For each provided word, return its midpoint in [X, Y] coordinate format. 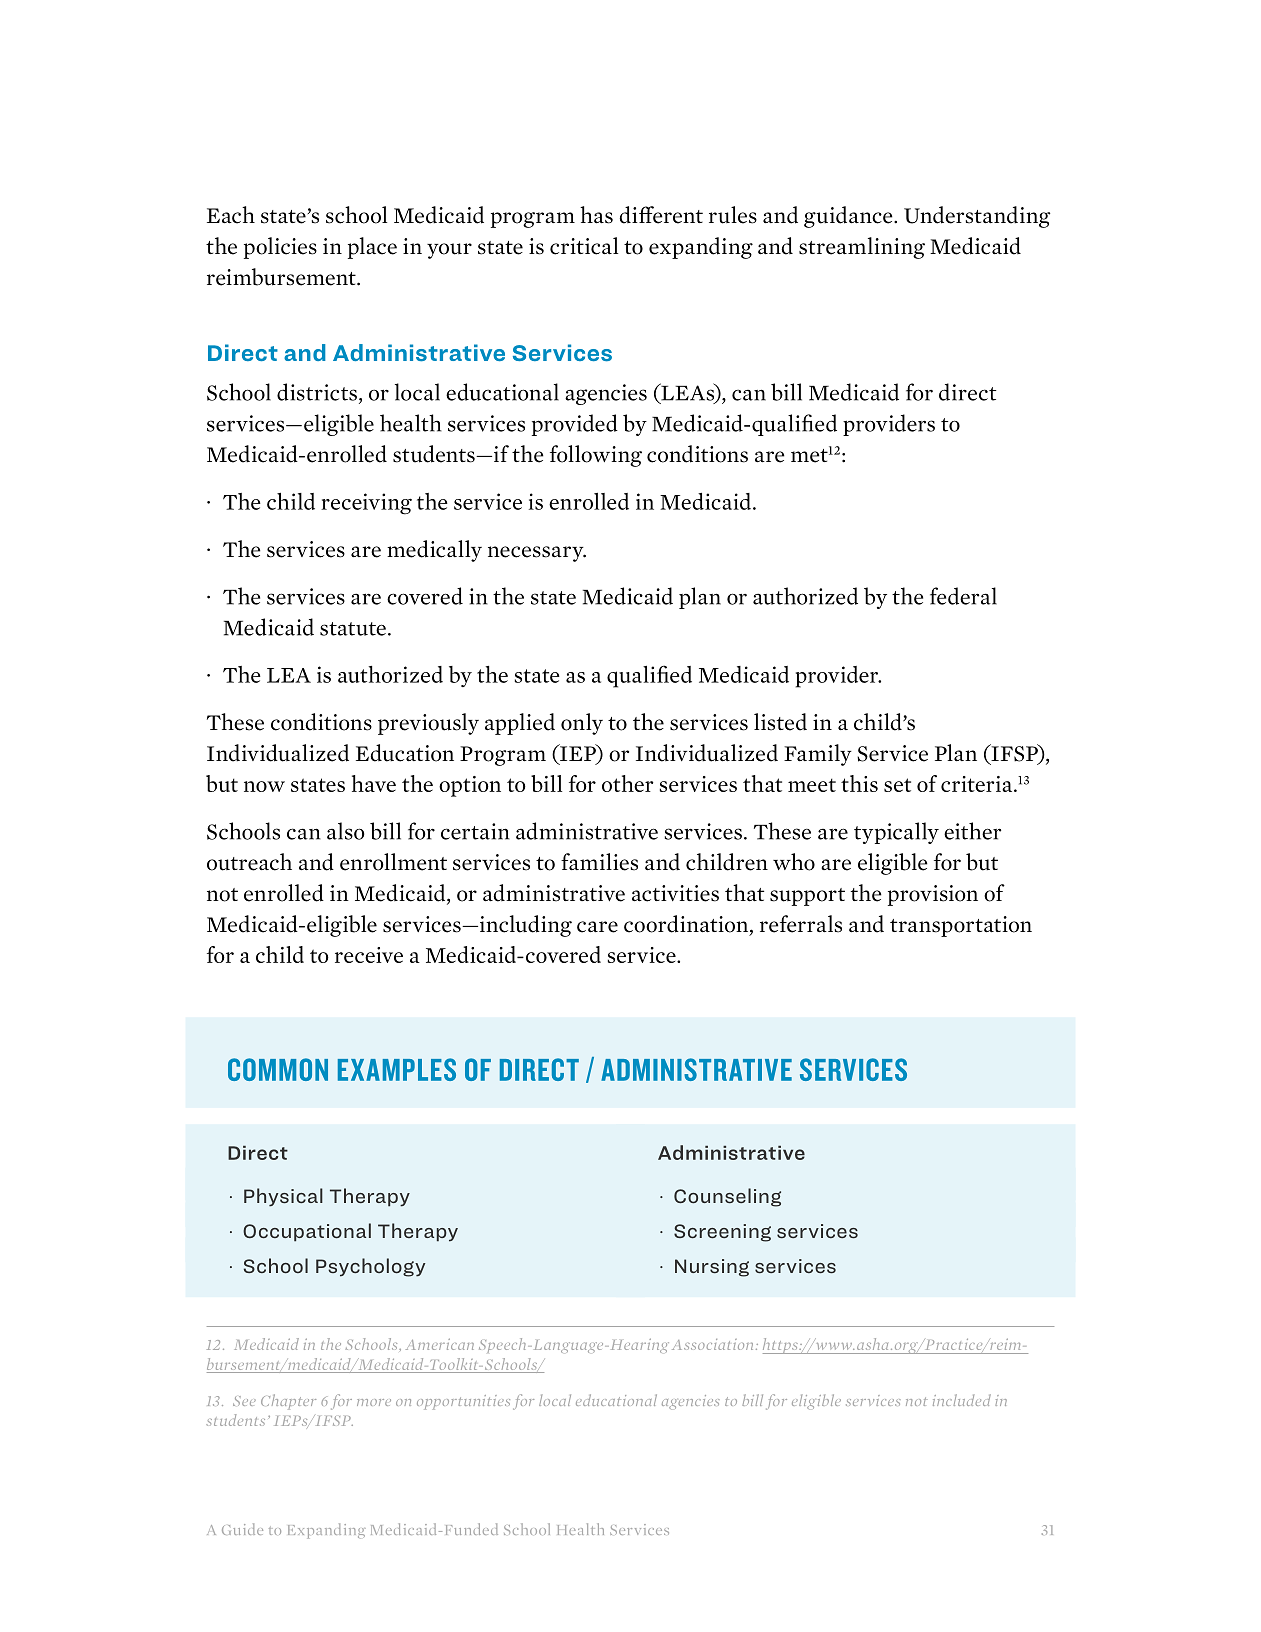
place [372, 248]
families [599, 862]
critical [584, 246]
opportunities [463, 1402]
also [346, 831]
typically [896, 833]
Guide [242, 1529]
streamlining [862, 248]
